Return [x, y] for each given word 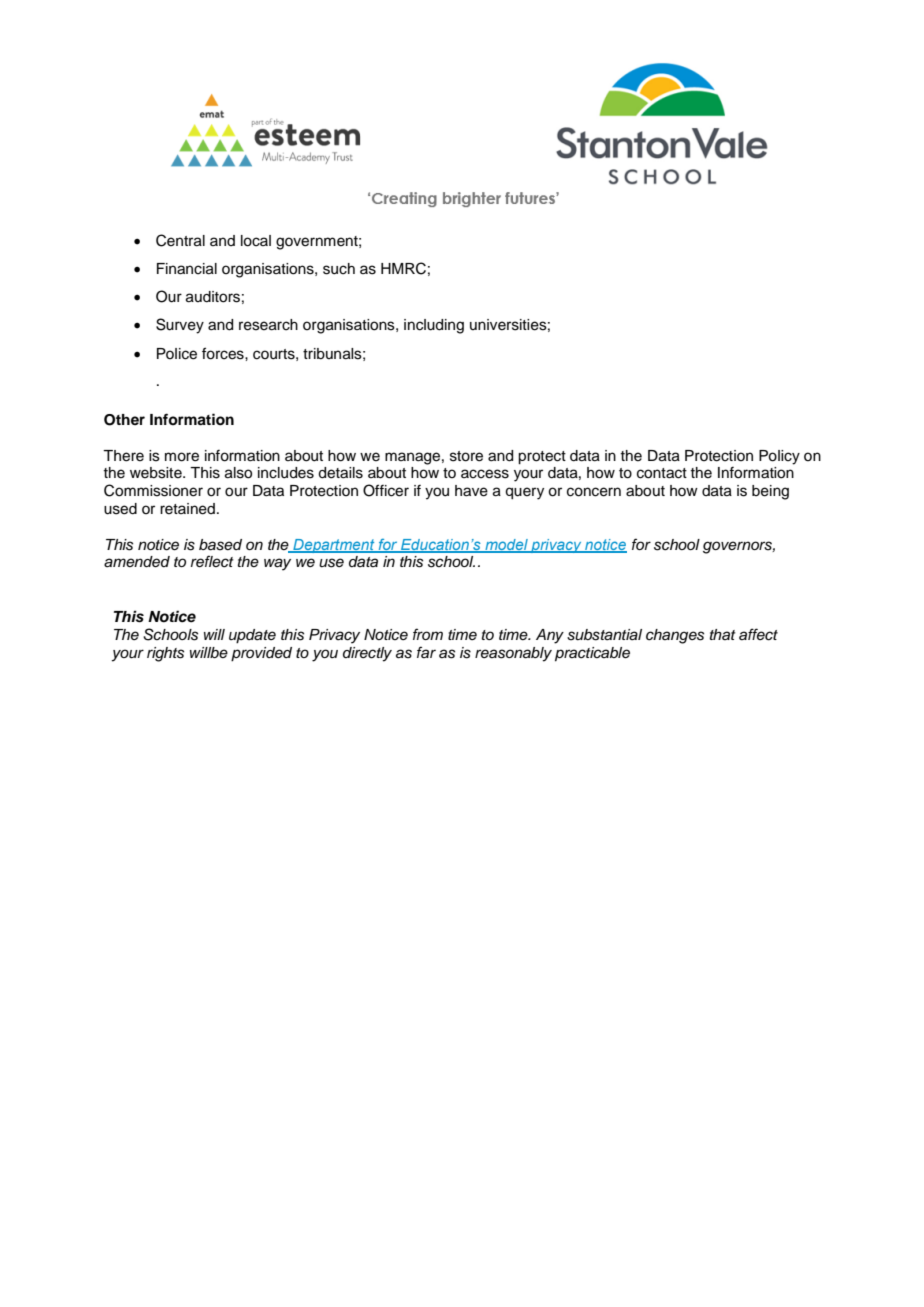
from [428, 634]
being [770, 492]
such [339, 269]
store [466, 456]
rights [165, 654]
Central [180, 240]
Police [177, 354]
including [434, 326]
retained [187, 509]
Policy [779, 457]
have [471, 491]
